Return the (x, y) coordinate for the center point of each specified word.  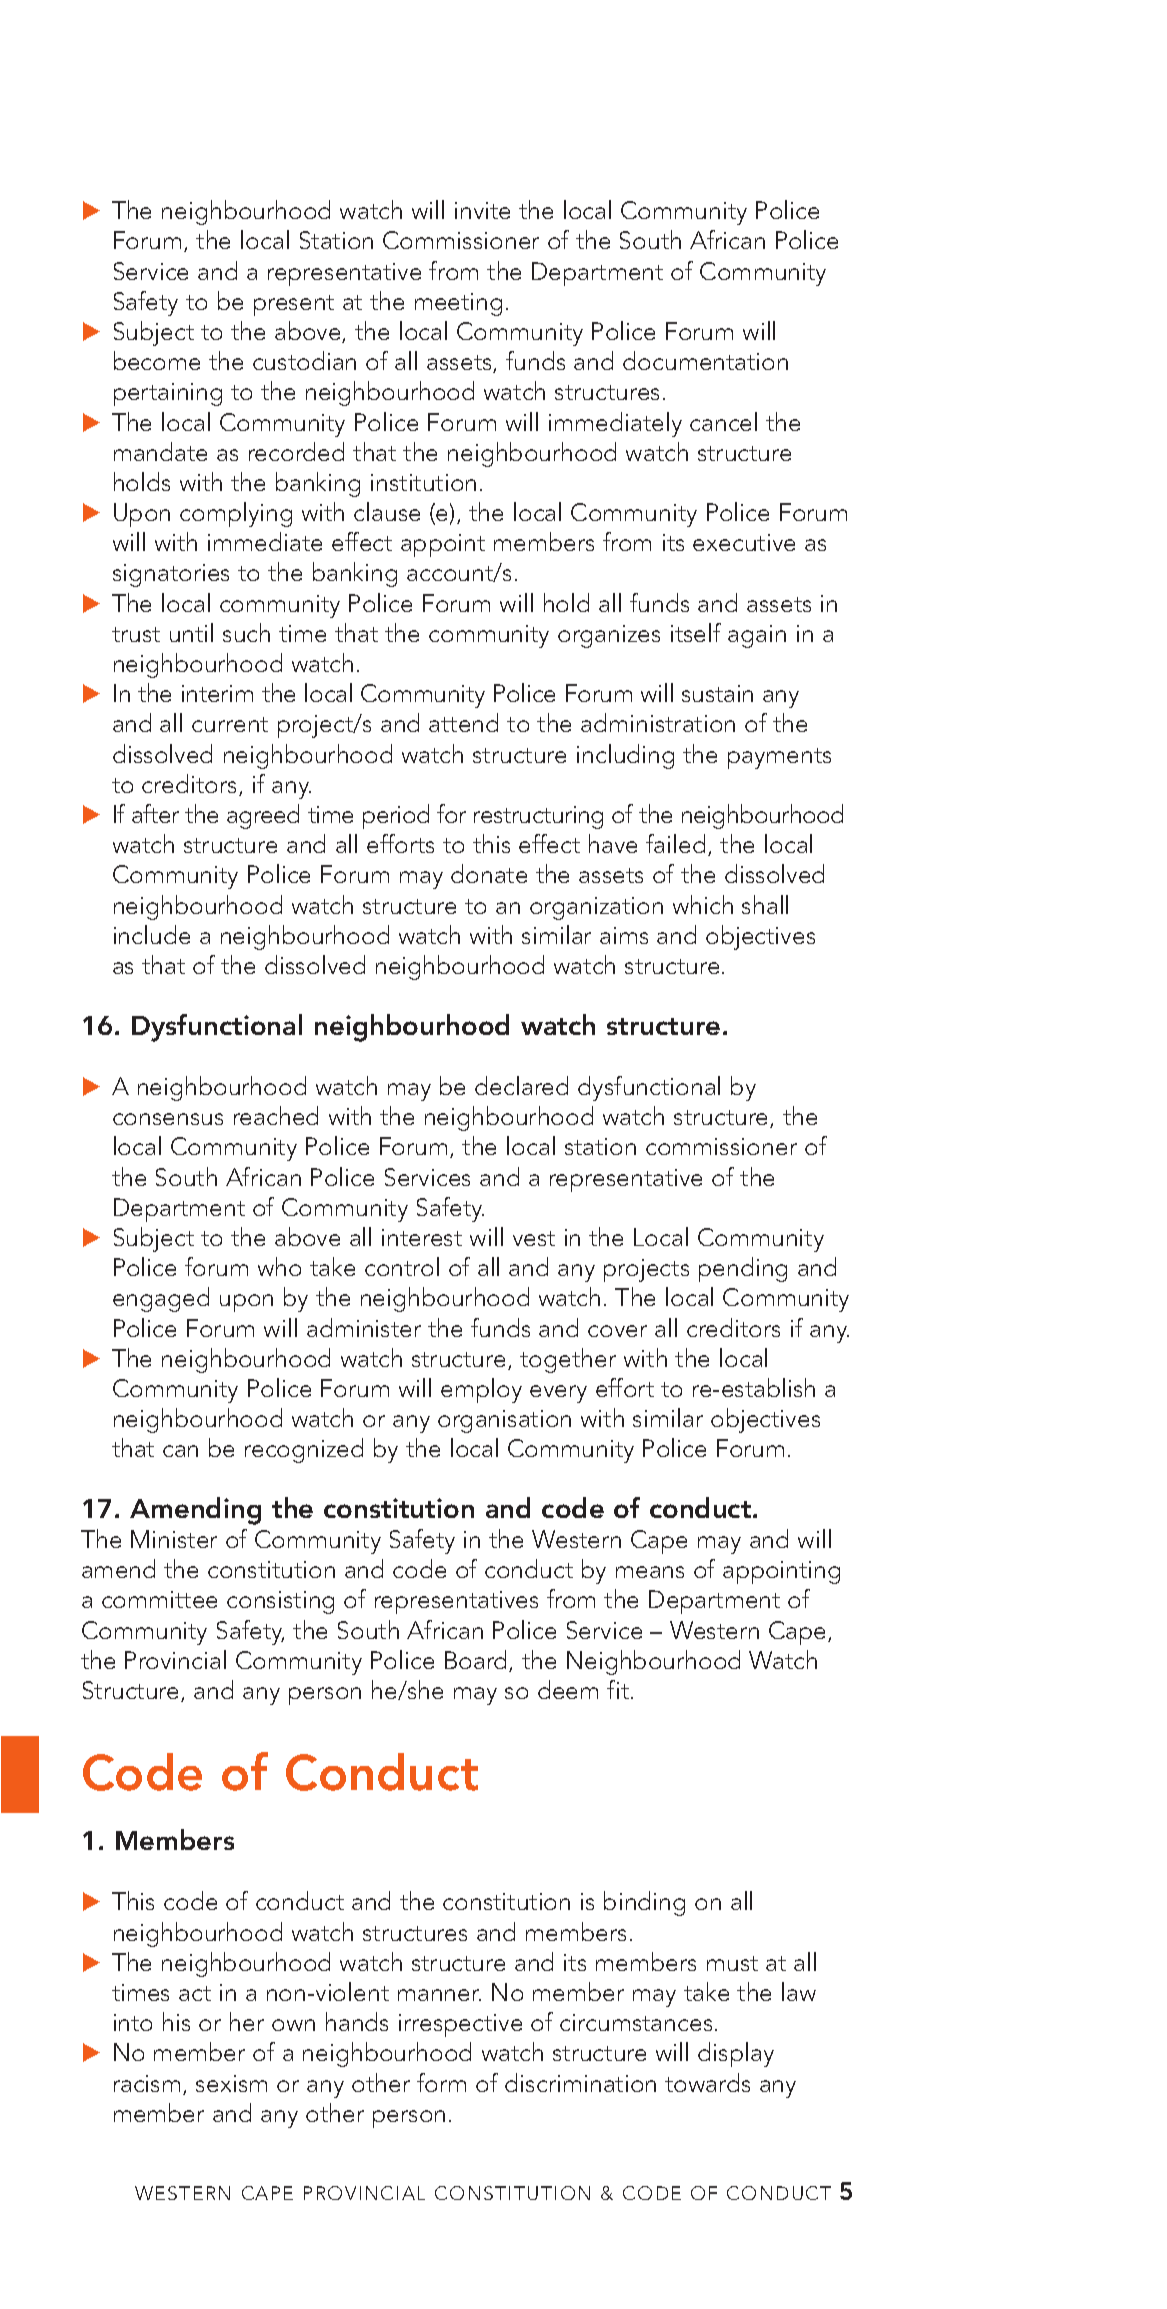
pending (743, 1269)
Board (477, 1661)
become (157, 360)
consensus (168, 1119)
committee (159, 1599)
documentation (705, 360)
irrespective (460, 2025)
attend (463, 722)
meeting (458, 304)
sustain (717, 693)
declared (521, 1085)
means (650, 1572)
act (195, 1993)
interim (217, 693)
